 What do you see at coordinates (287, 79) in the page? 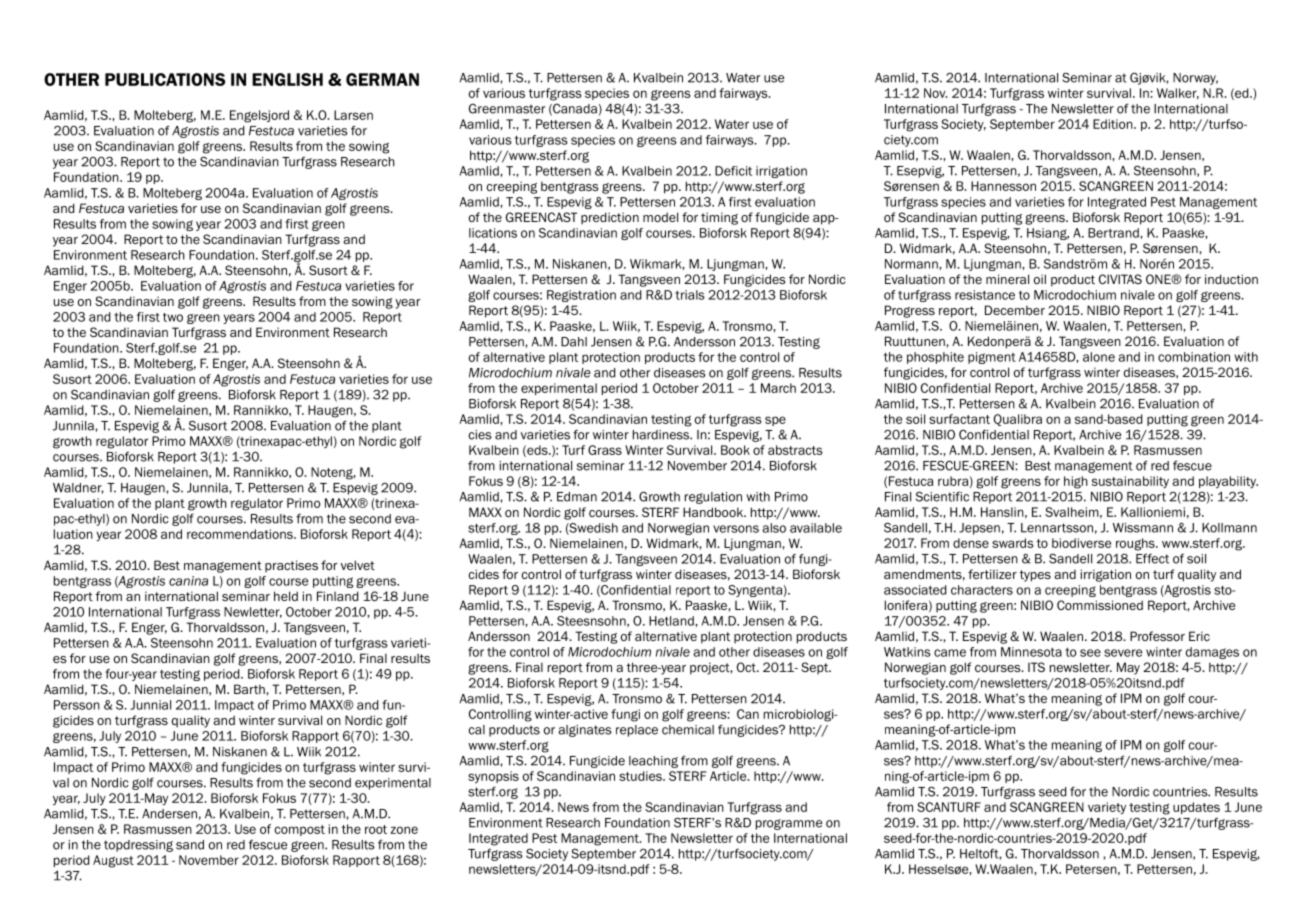
I see `ENGLISH` at bounding box center [287, 79].
